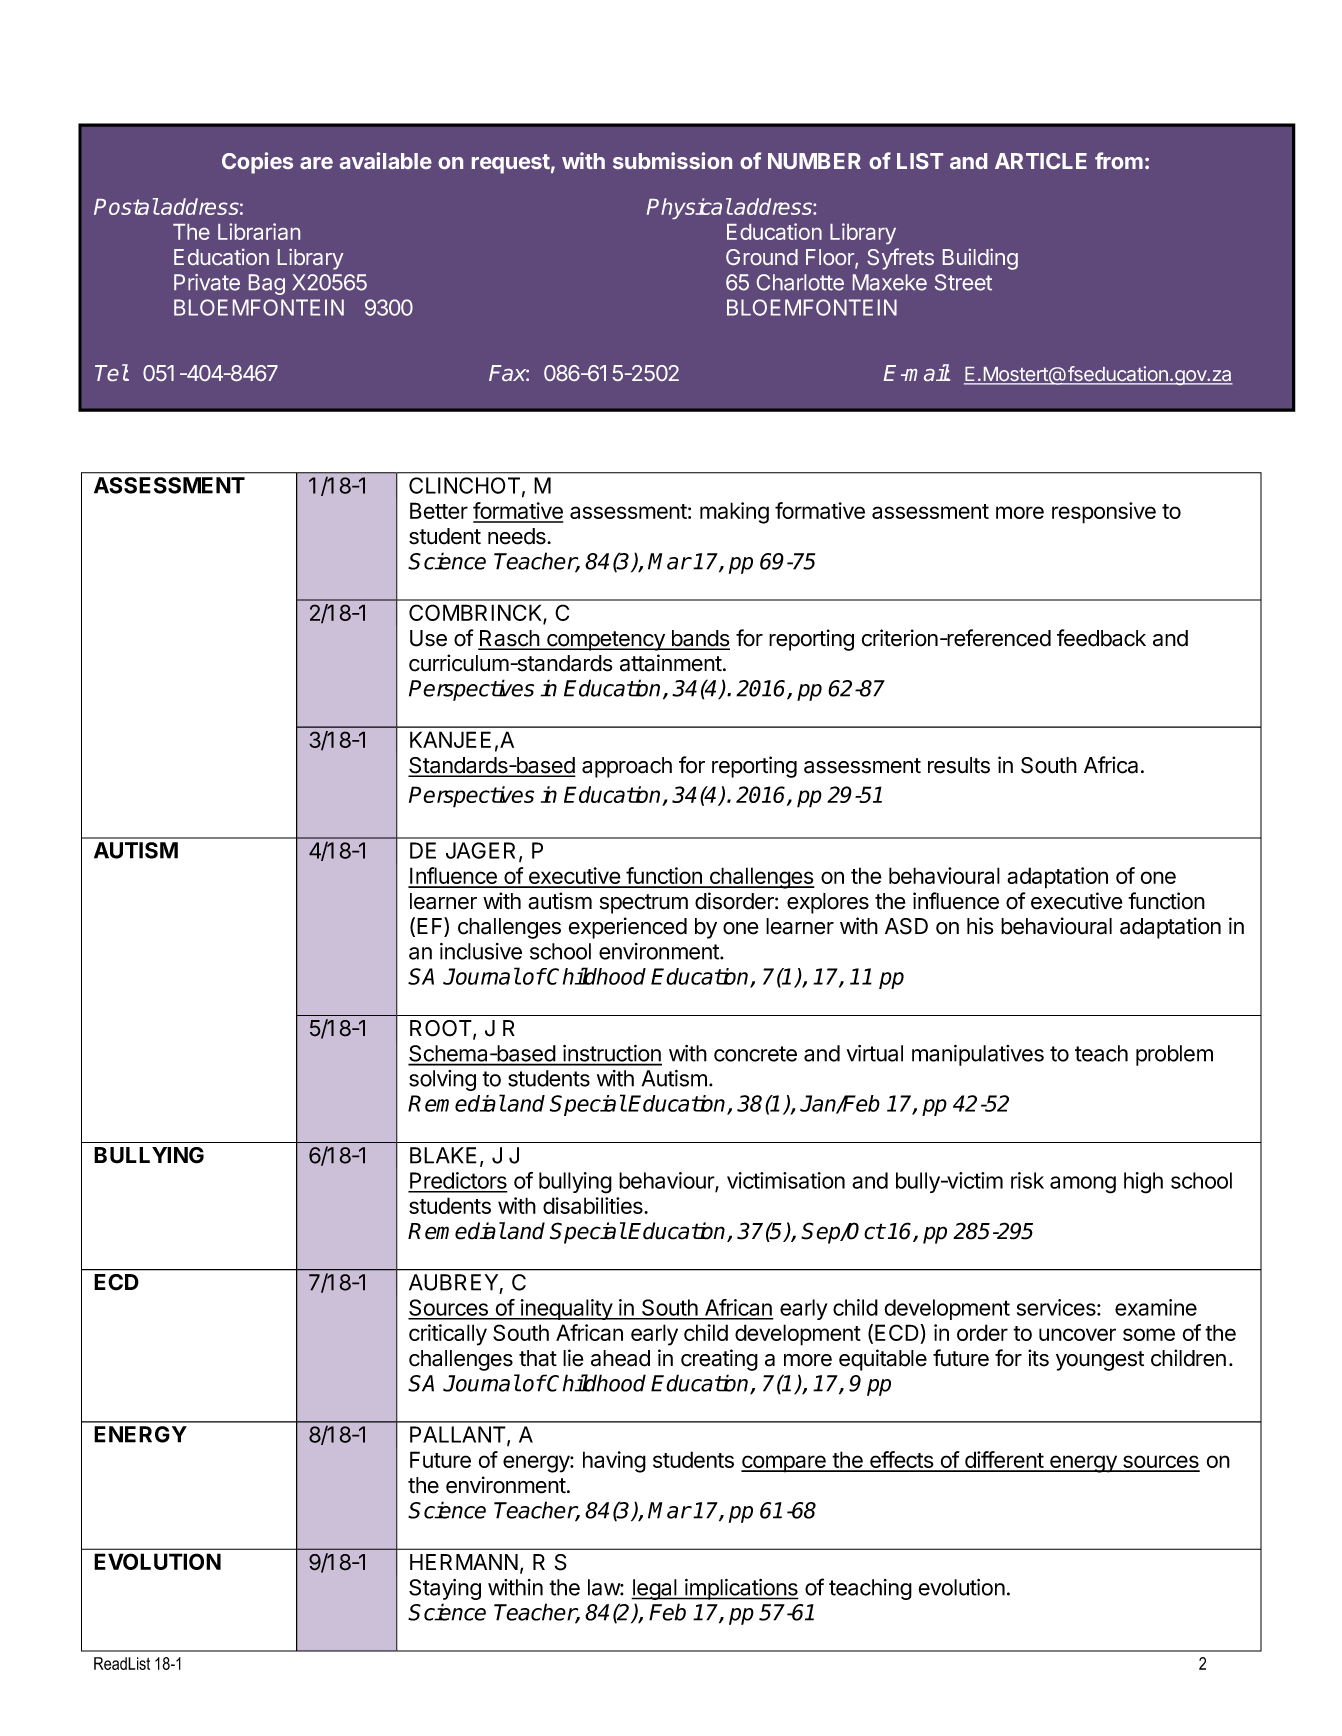 The width and height of the page is (1342, 1736). Describe the element at coordinates (980, 926) in the page. I see `his` at that location.
